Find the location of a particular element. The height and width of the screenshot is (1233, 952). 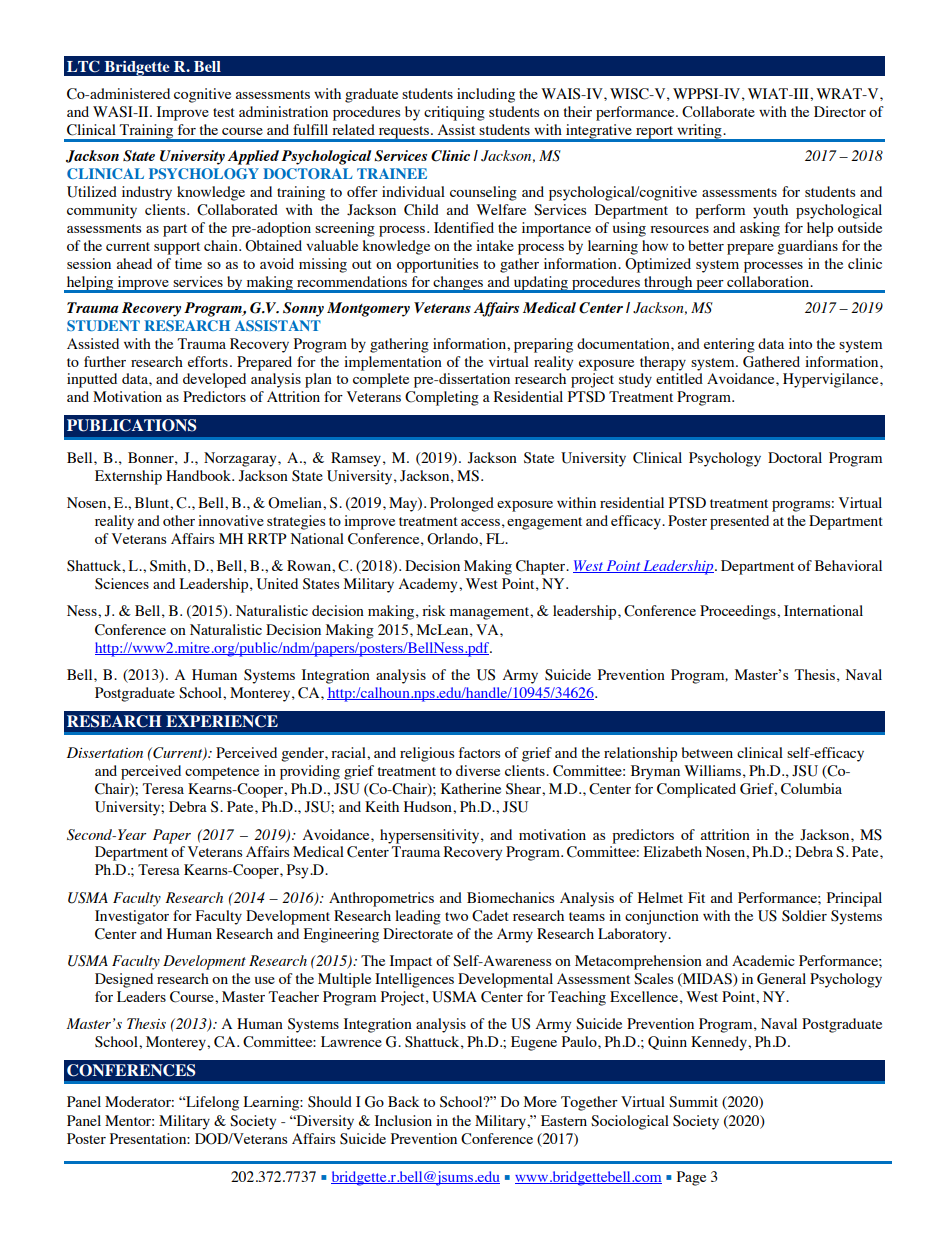

EXPERIENCE is located at coordinates (222, 721).
